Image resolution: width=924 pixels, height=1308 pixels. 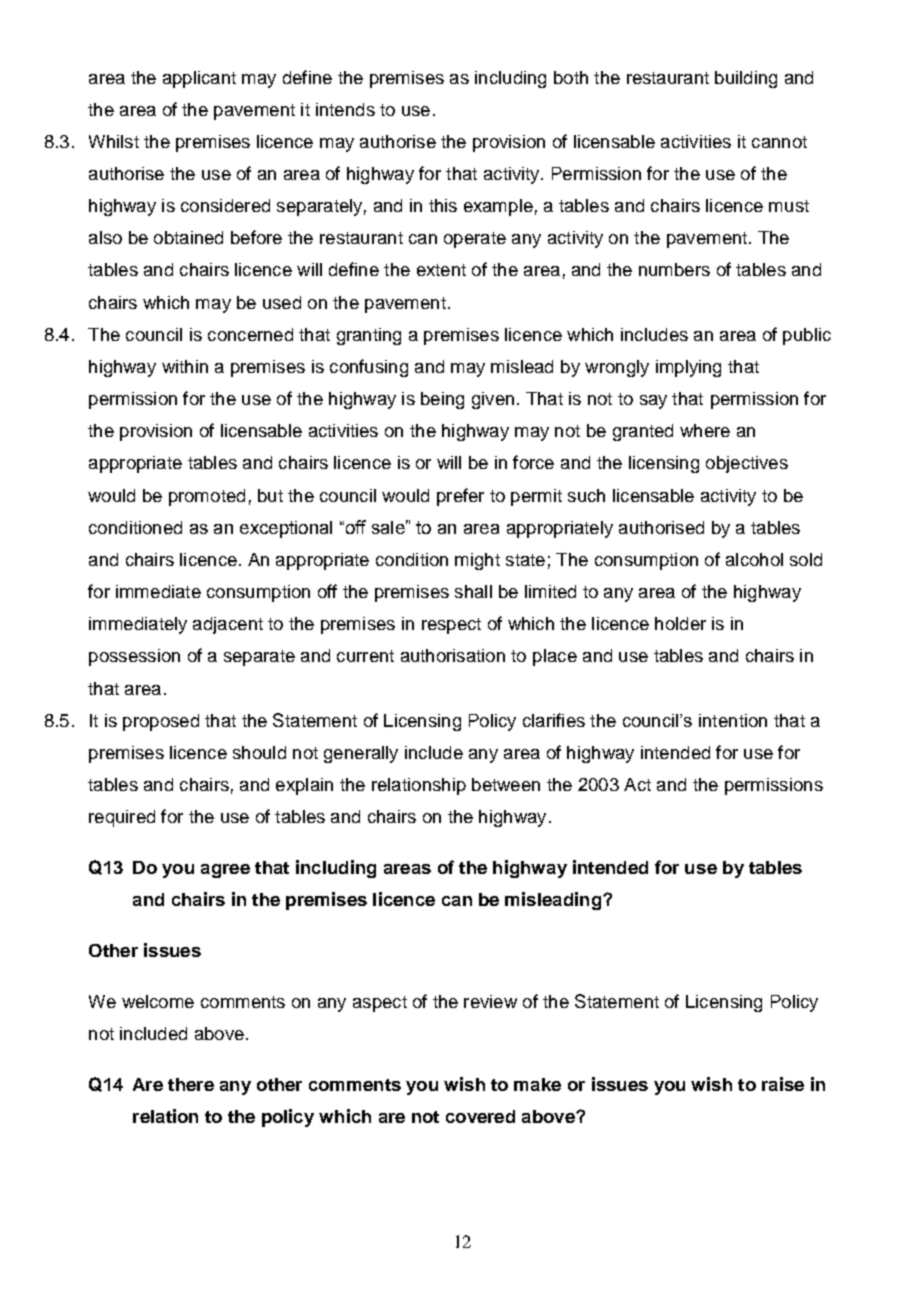 What do you see at coordinates (199, 79) in the screenshot?
I see `applicant` at bounding box center [199, 79].
